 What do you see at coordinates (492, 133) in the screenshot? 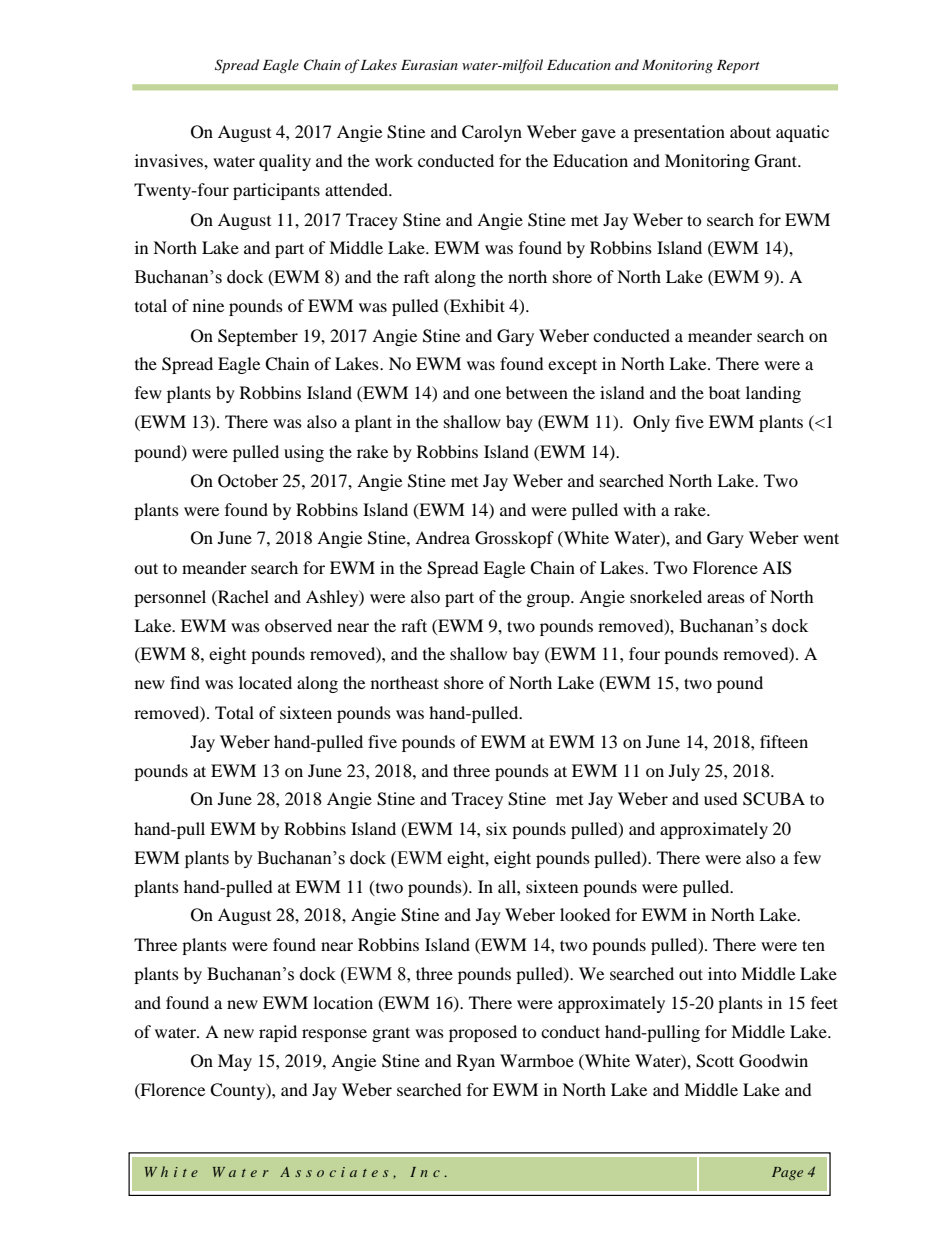
I see `Carolyn` at bounding box center [492, 133].
